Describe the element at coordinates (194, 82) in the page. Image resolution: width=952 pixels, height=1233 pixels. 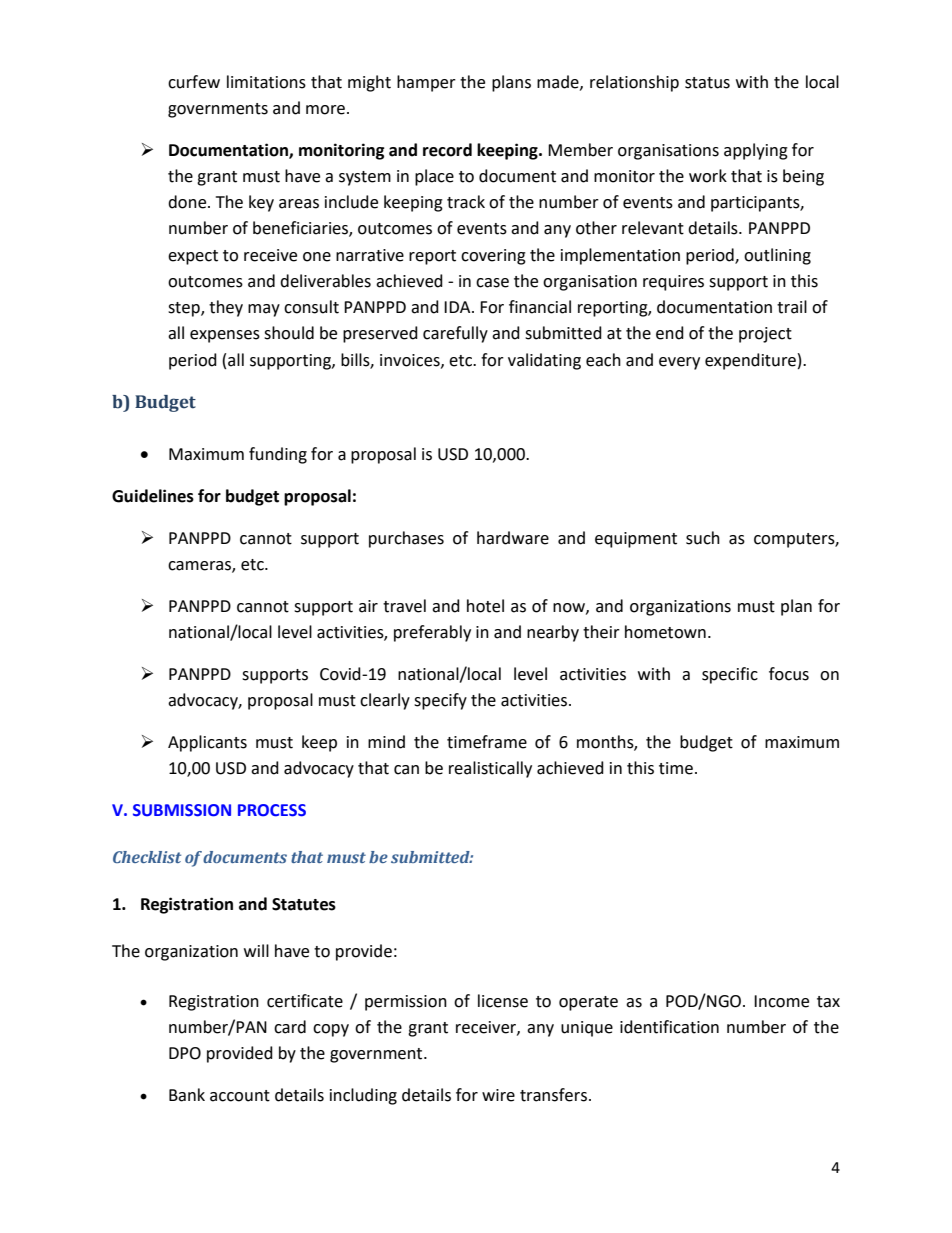
I see `curfew` at that location.
